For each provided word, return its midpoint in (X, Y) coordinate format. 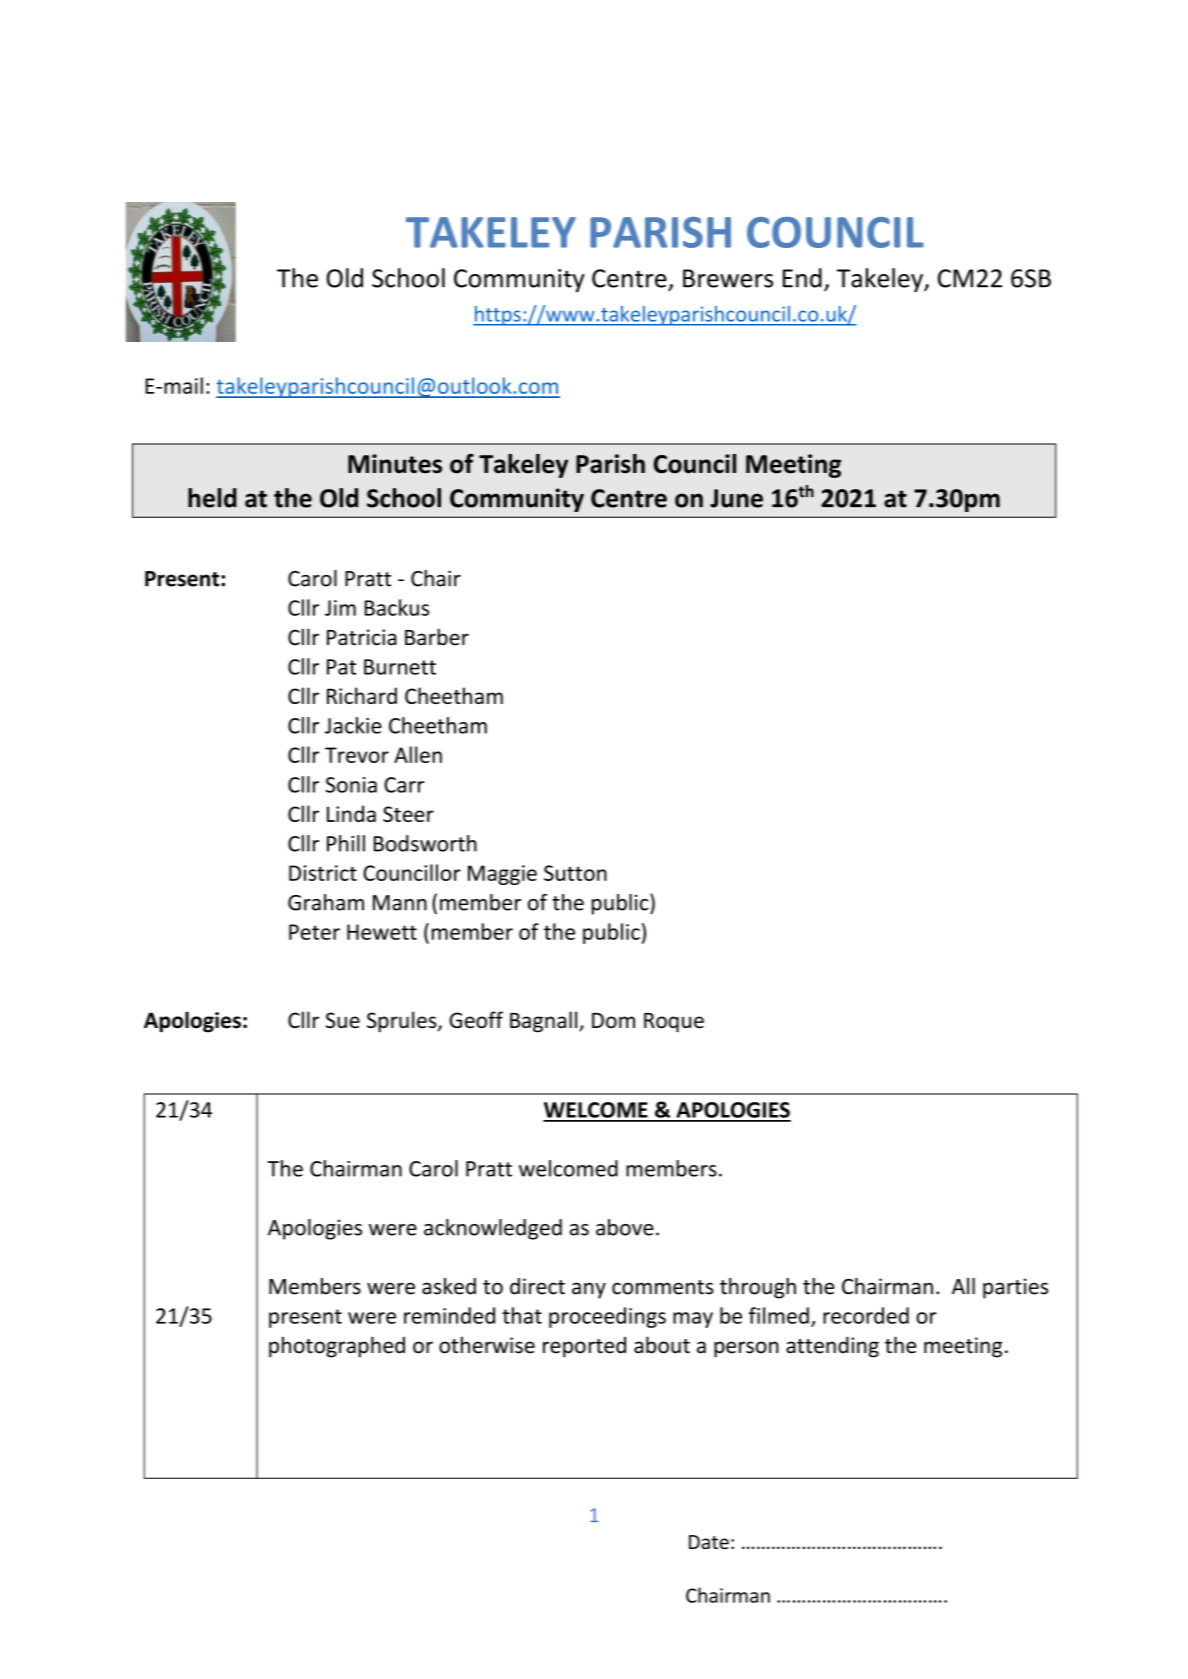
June (736, 498)
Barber (437, 637)
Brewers (728, 278)
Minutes (395, 464)
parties (1015, 1288)
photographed (337, 1347)
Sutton (575, 873)
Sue (343, 1020)
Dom (613, 1020)
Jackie (353, 725)
